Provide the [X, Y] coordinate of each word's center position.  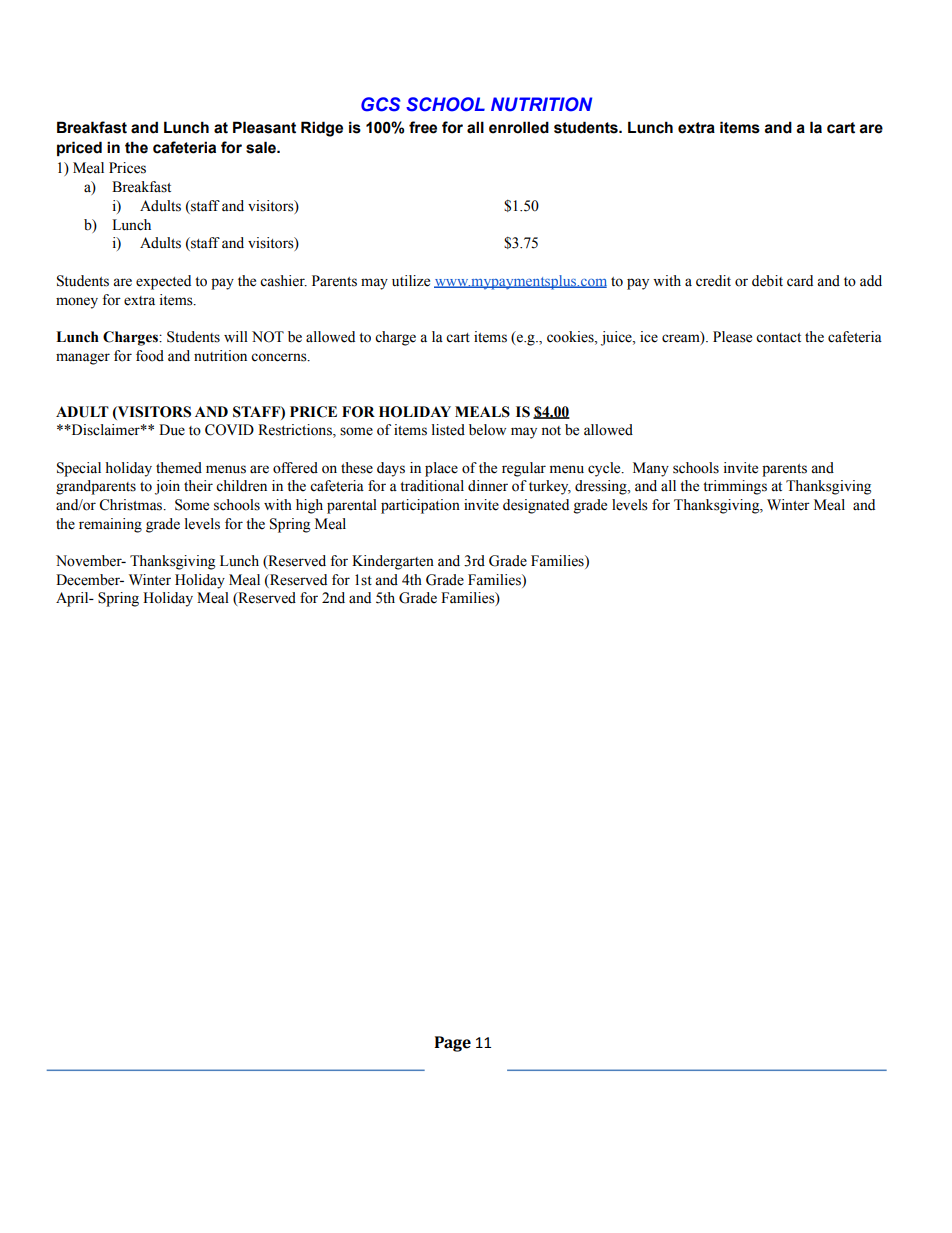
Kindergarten [393, 562]
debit [767, 281]
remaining [110, 525]
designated [536, 506]
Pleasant [264, 127]
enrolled [519, 127]
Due [172, 430]
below [487, 430]
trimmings [735, 487]
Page [453, 1044]
